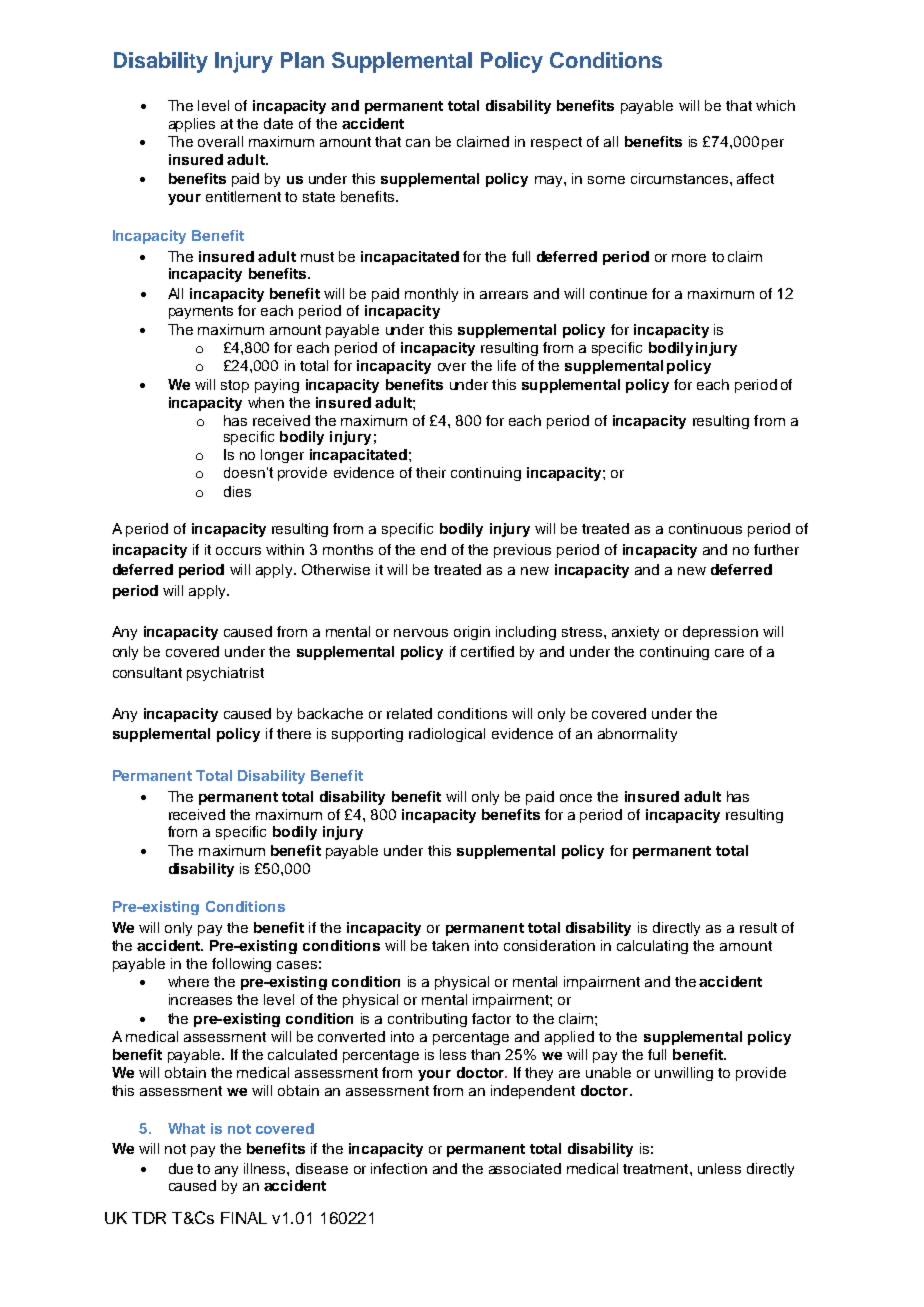 The image size is (924, 1307). What do you see at coordinates (657, 1169) in the page?
I see `treatment` at bounding box center [657, 1169].
